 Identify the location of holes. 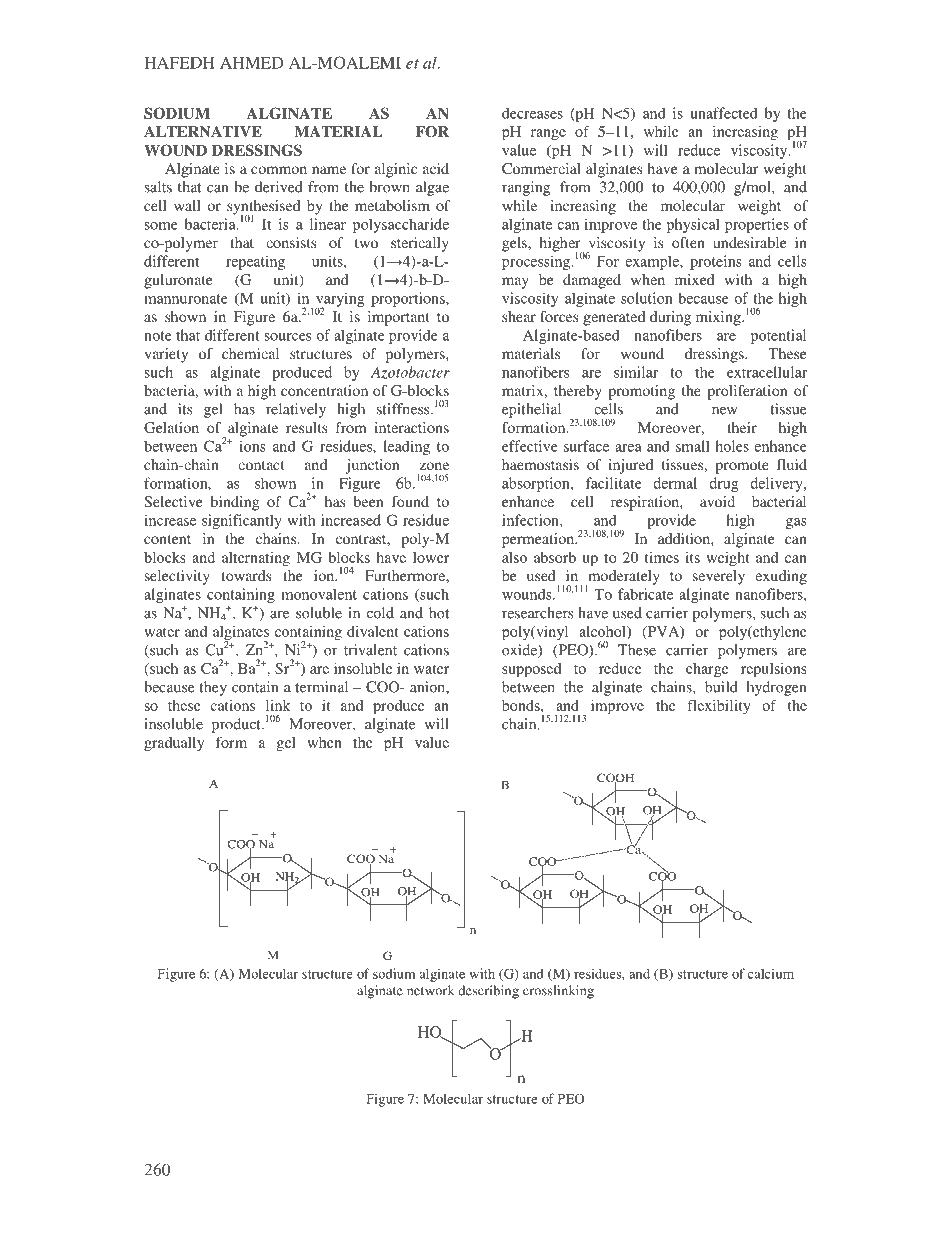
(732, 446).
